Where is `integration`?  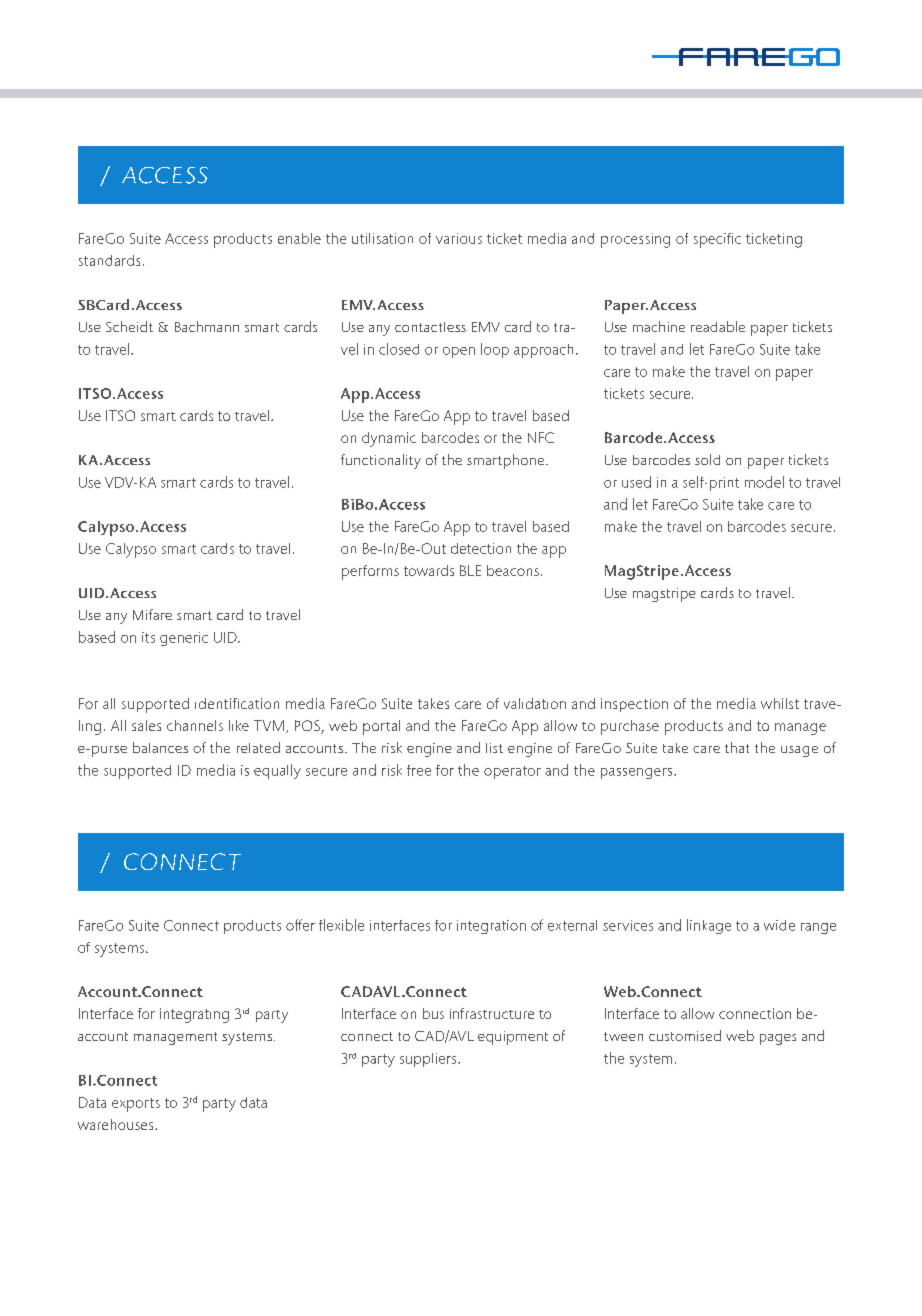 integration is located at coordinates (491, 927).
